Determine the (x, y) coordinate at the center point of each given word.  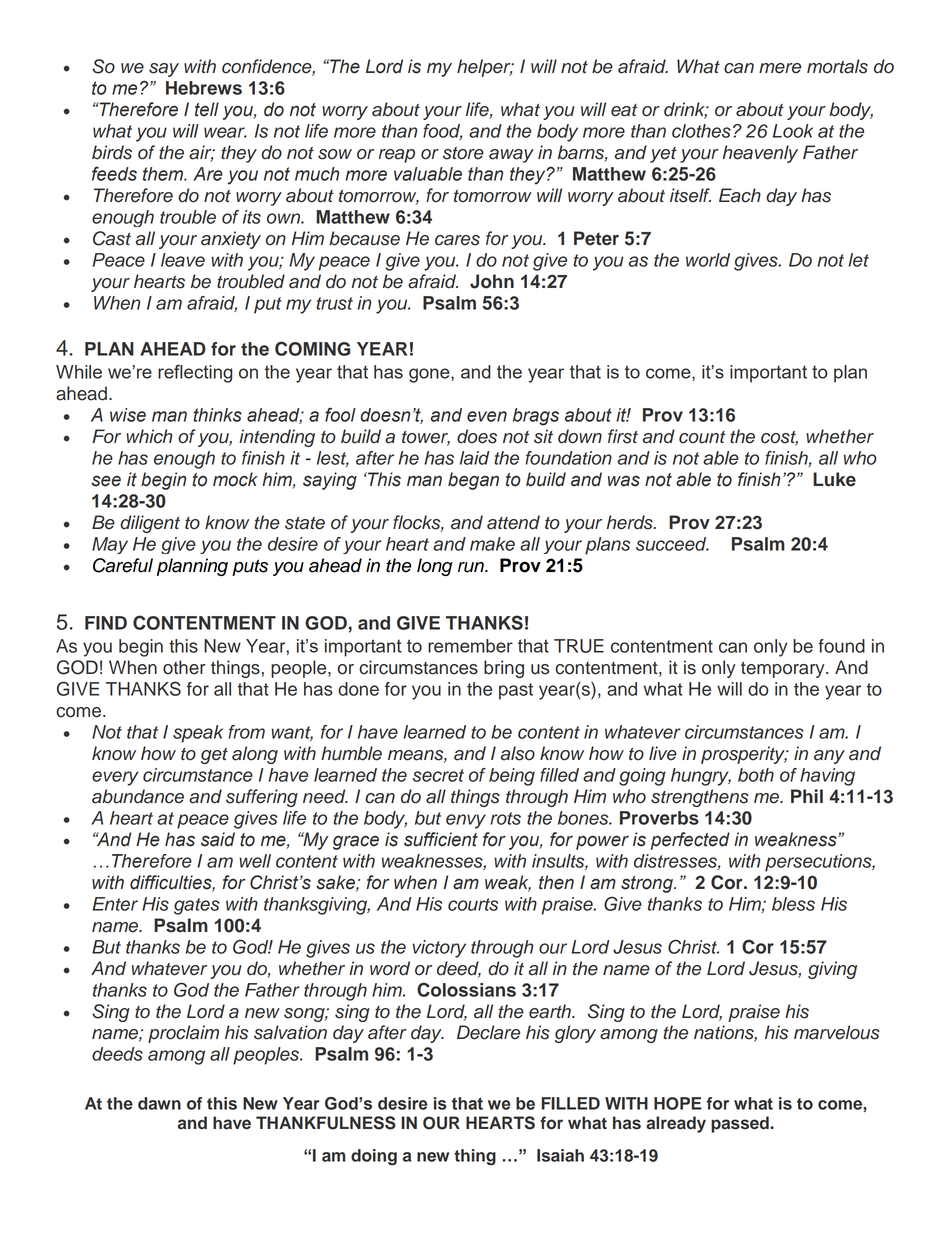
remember (470, 646)
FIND (106, 623)
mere (780, 68)
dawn (159, 1103)
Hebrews (204, 88)
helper (485, 68)
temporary (784, 670)
